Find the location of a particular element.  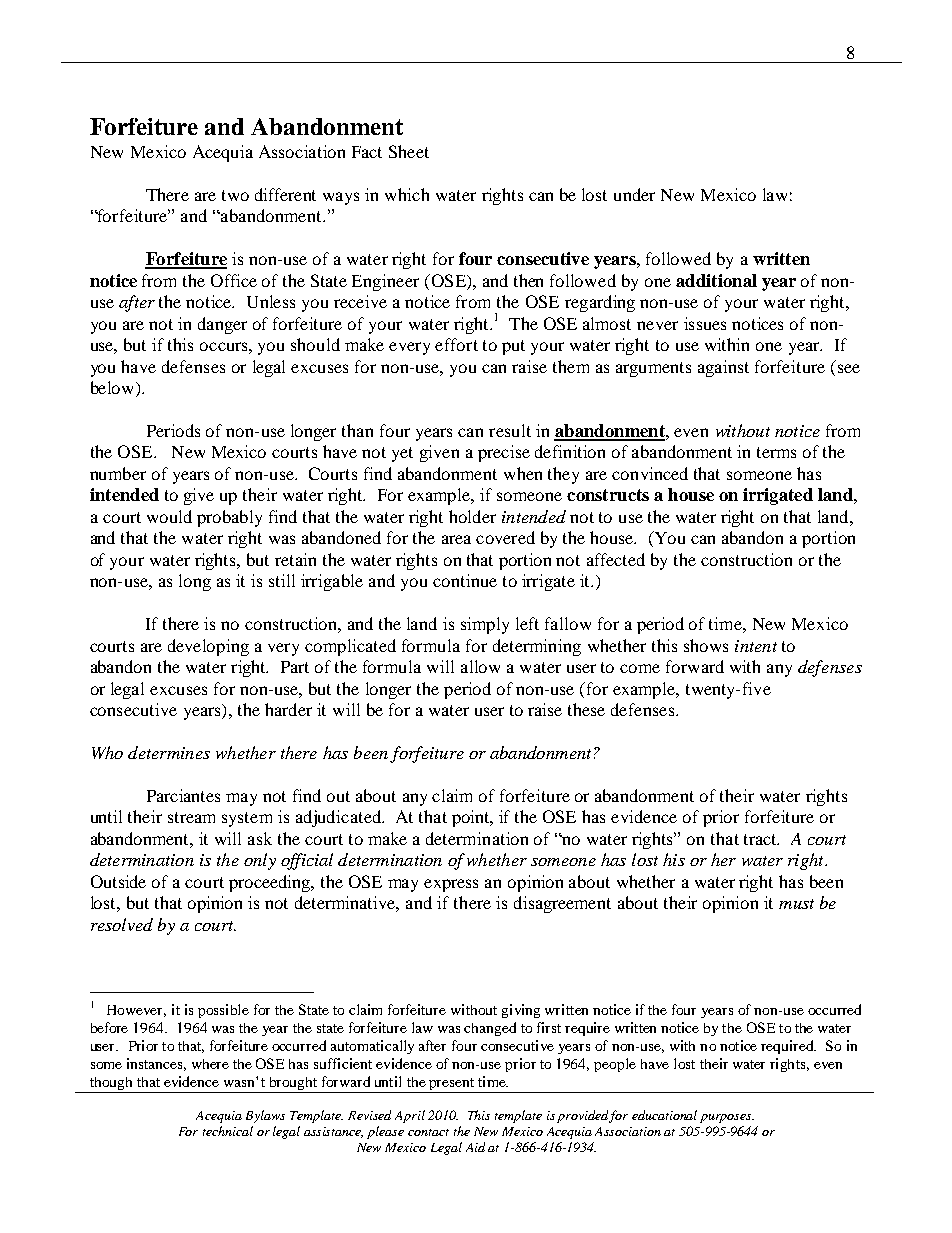

intent is located at coordinates (756, 646).
